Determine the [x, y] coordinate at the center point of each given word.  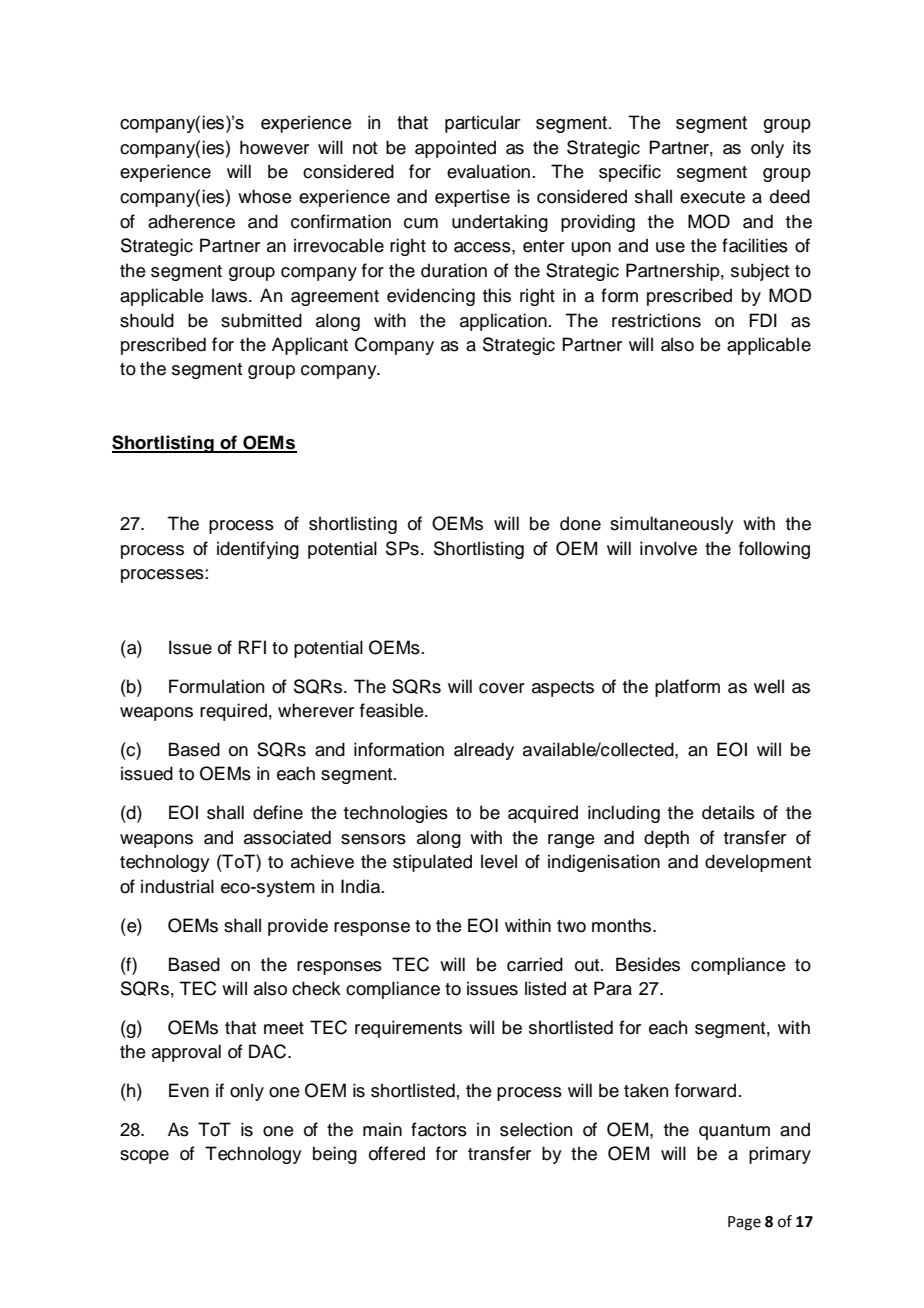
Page [744, 1223]
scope [144, 1157]
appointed [455, 149]
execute [712, 197]
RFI [252, 647]
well [769, 686]
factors [439, 1129]
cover [502, 688]
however [274, 147]
